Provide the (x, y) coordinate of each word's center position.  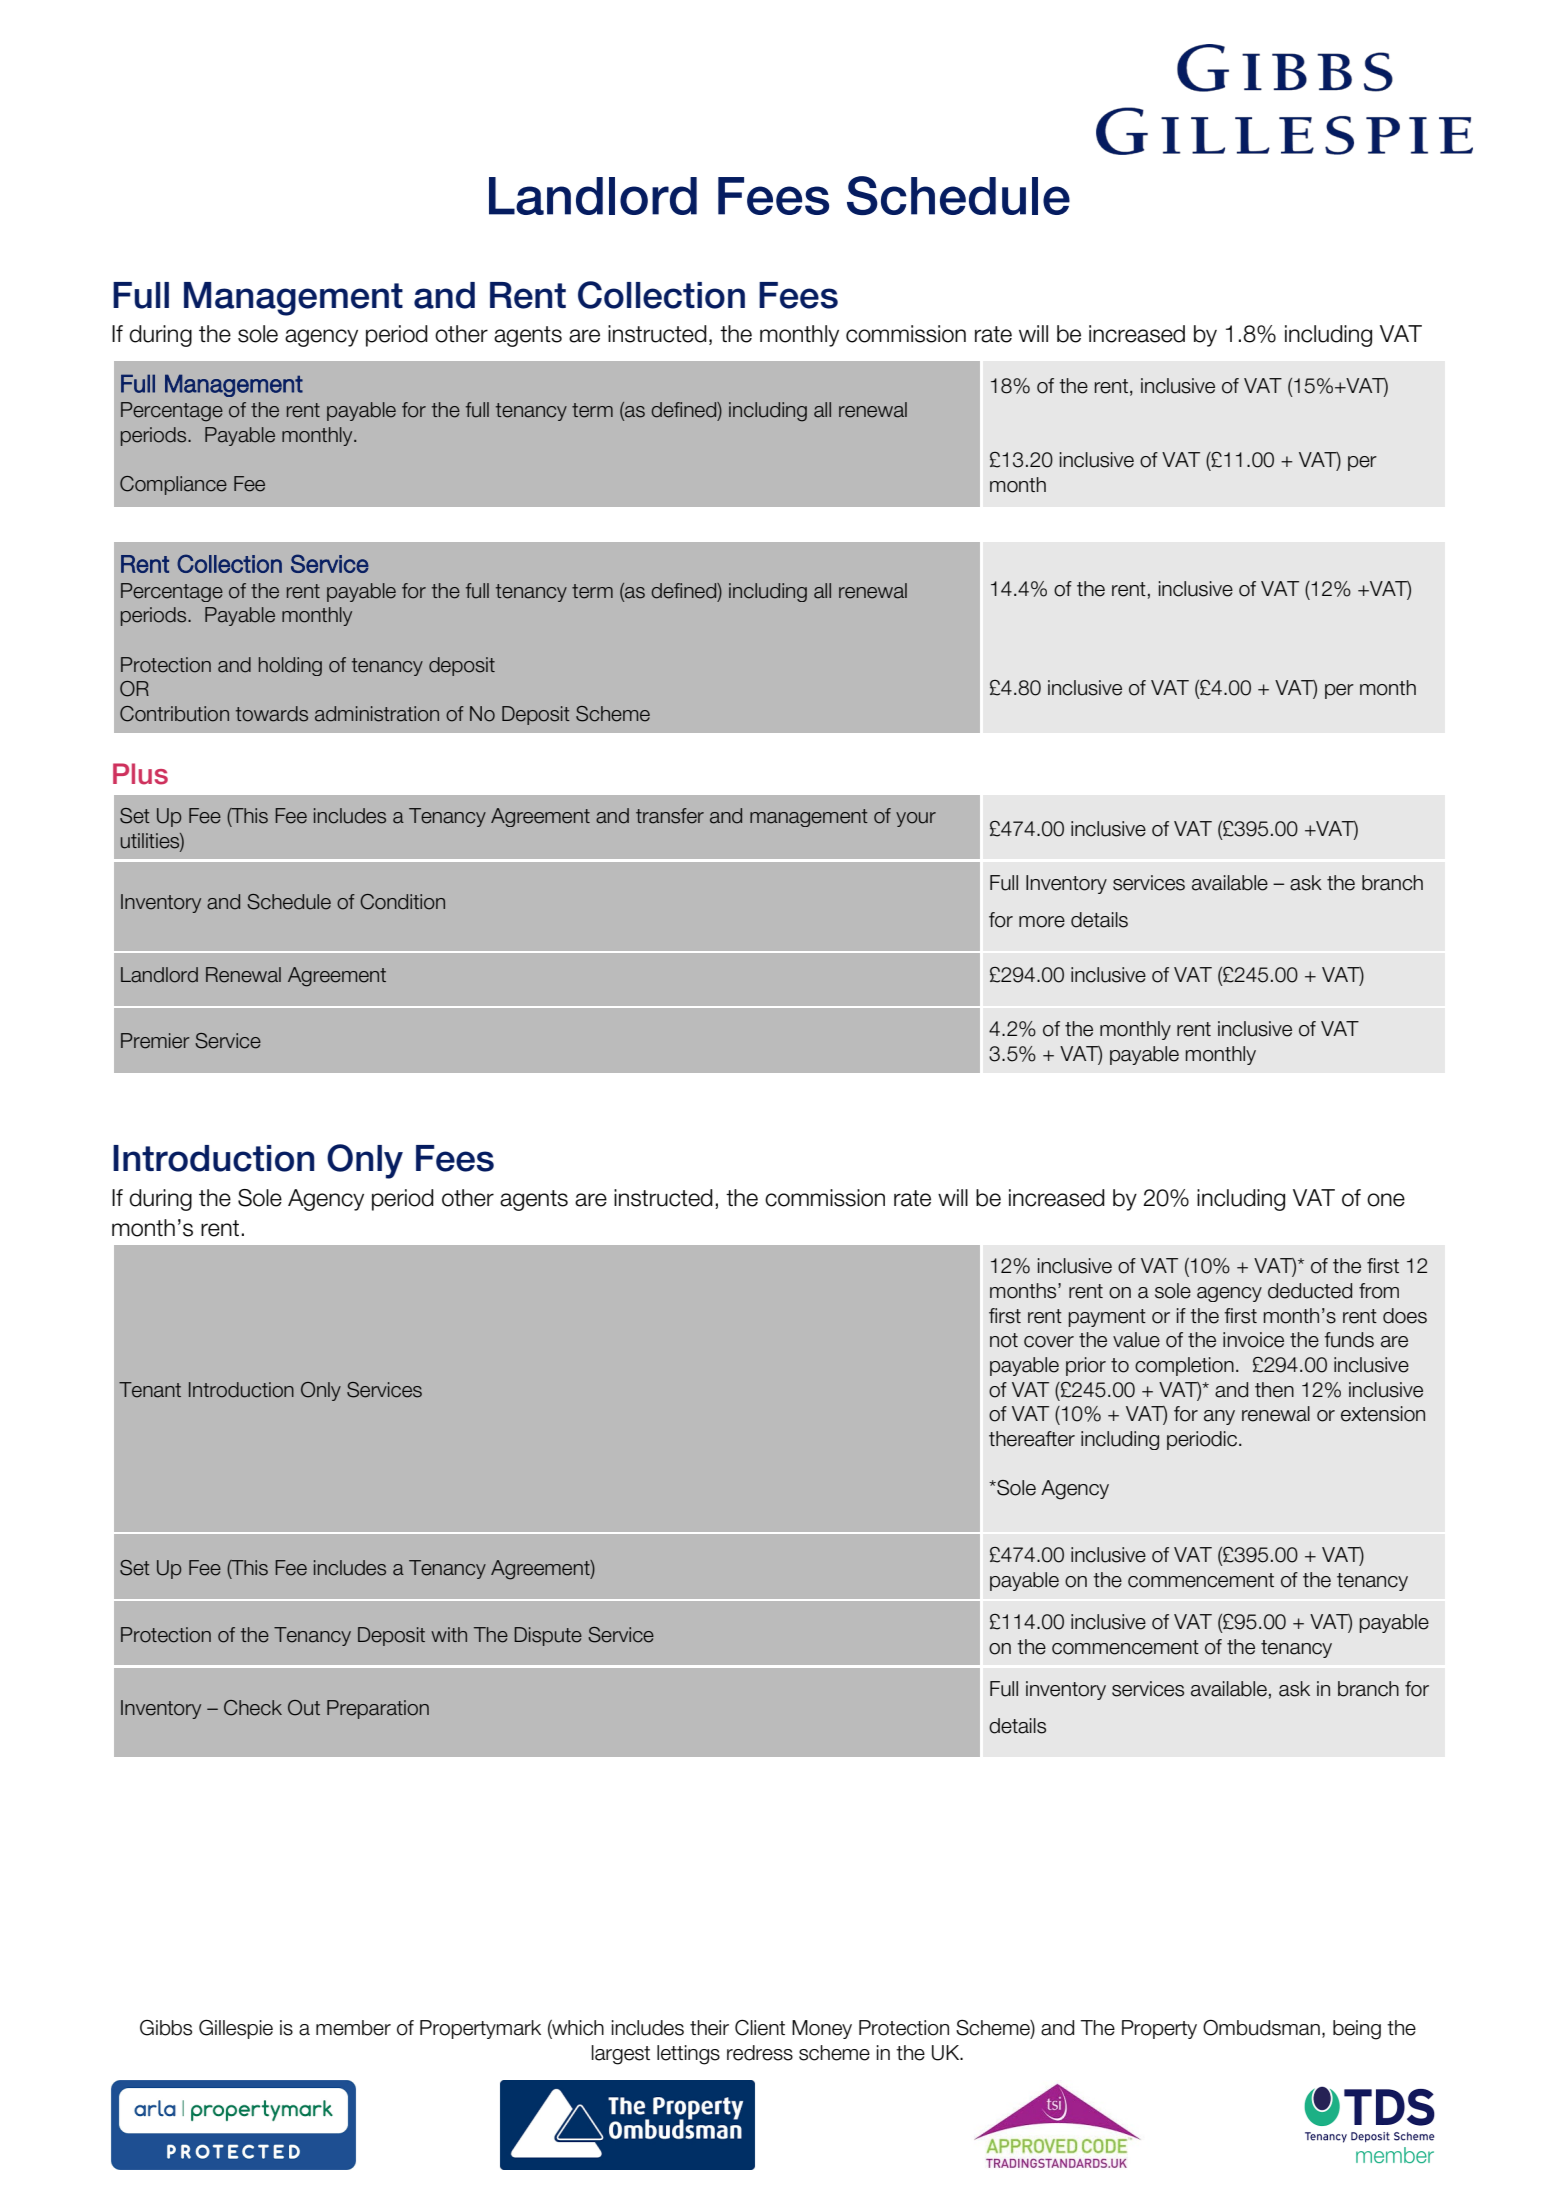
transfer (670, 816)
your (916, 819)
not (1004, 1340)
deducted (1310, 1291)
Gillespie (236, 2029)
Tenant (150, 1390)
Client (760, 2028)
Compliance (173, 485)
